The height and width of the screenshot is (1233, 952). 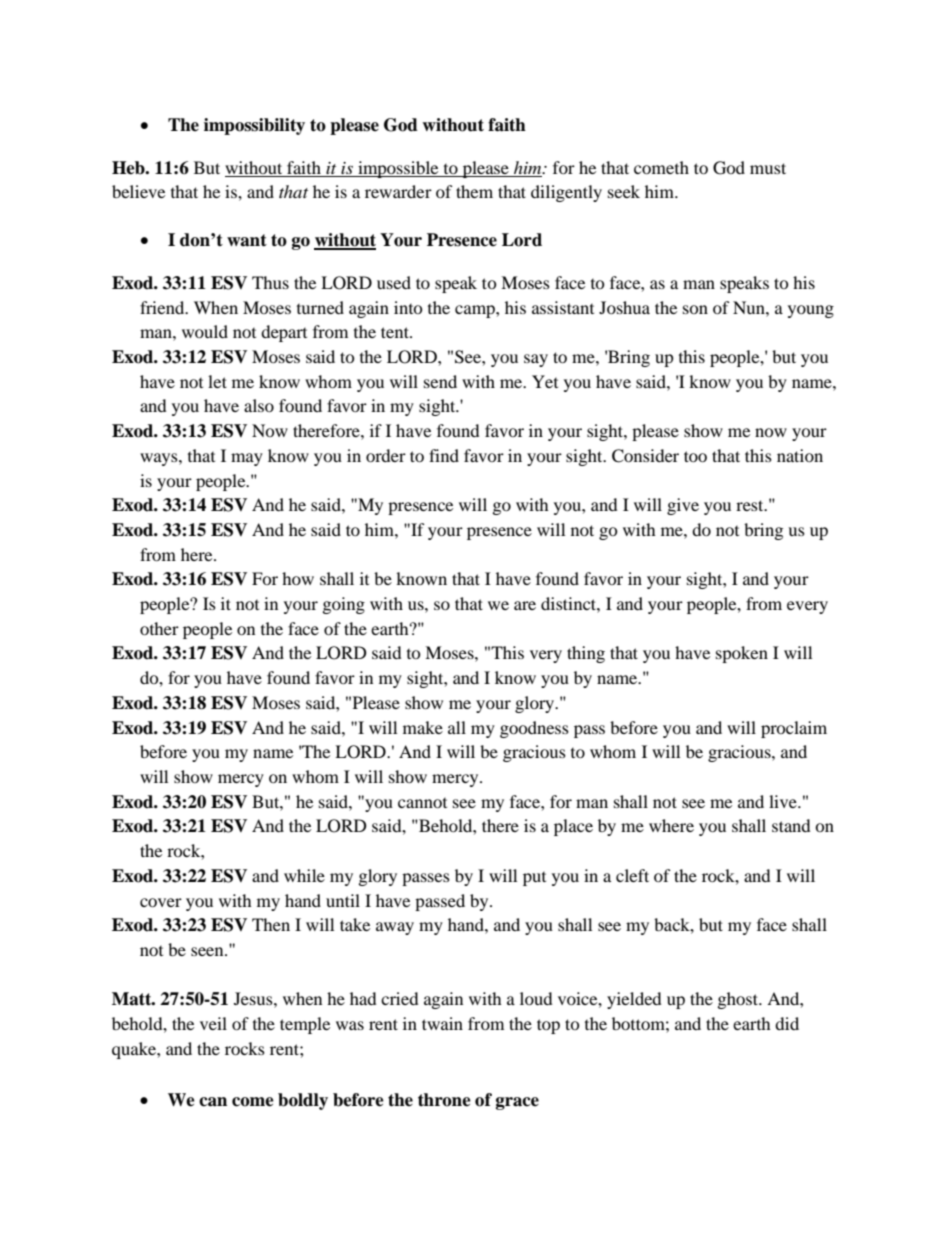 I want to click on find, so click(x=444, y=455).
